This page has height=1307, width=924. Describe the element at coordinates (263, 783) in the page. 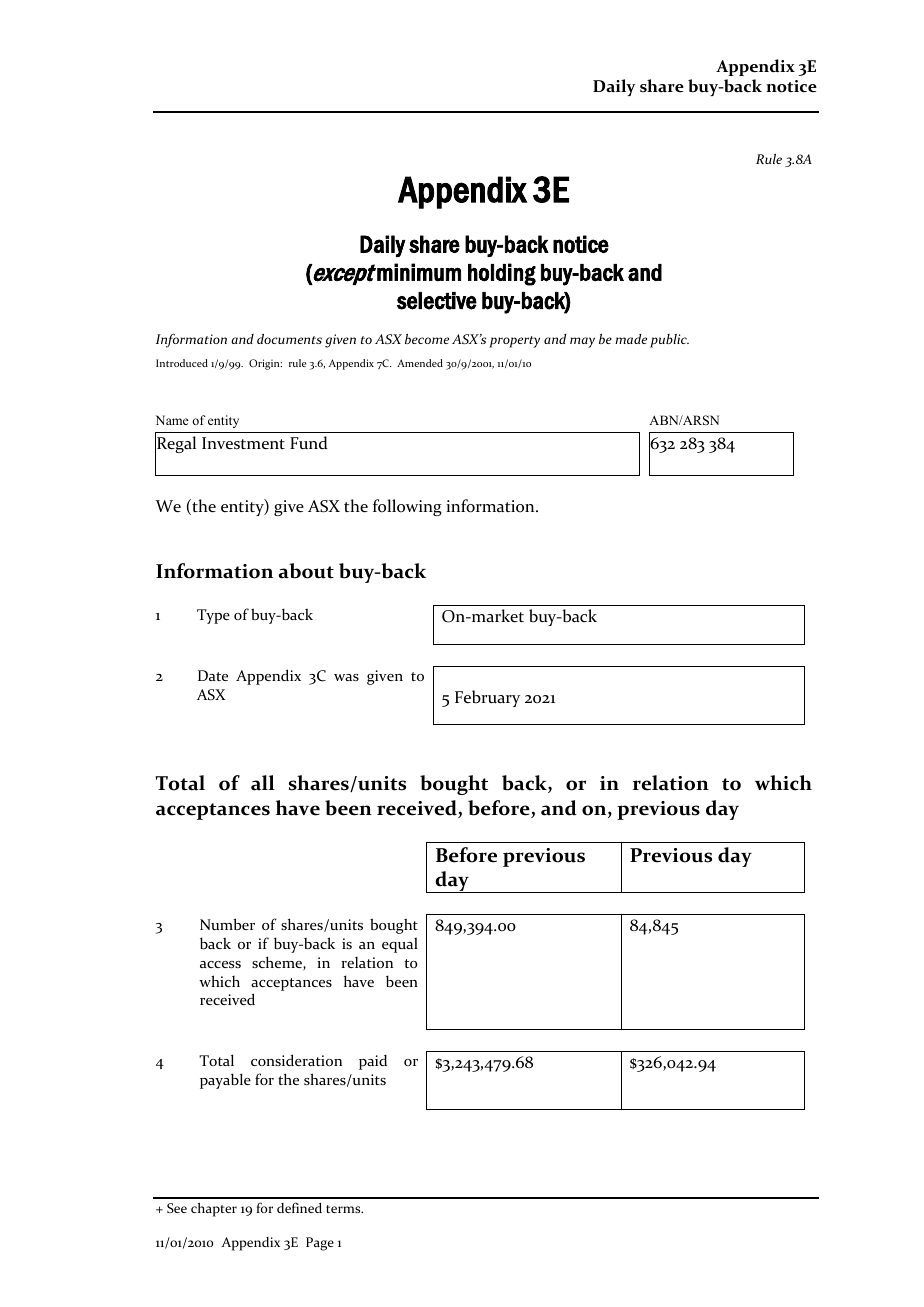

I see `all` at that location.
